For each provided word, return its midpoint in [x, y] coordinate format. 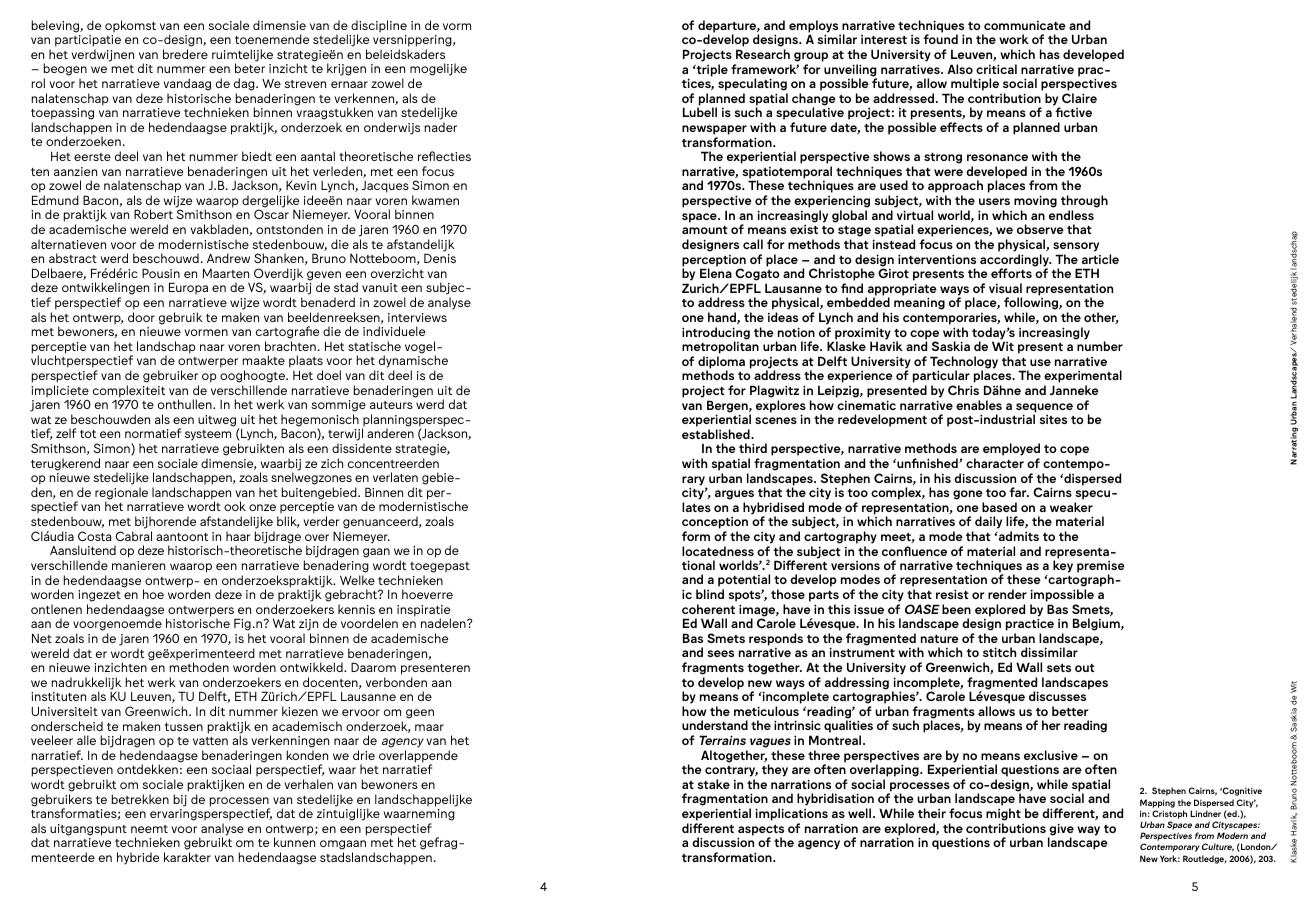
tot [88, 434]
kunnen [294, 842]
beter [250, 68]
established [717, 434]
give [1061, 830]
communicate [1025, 25]
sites [1053, 419]
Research [763, 54]
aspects [761, 831]
